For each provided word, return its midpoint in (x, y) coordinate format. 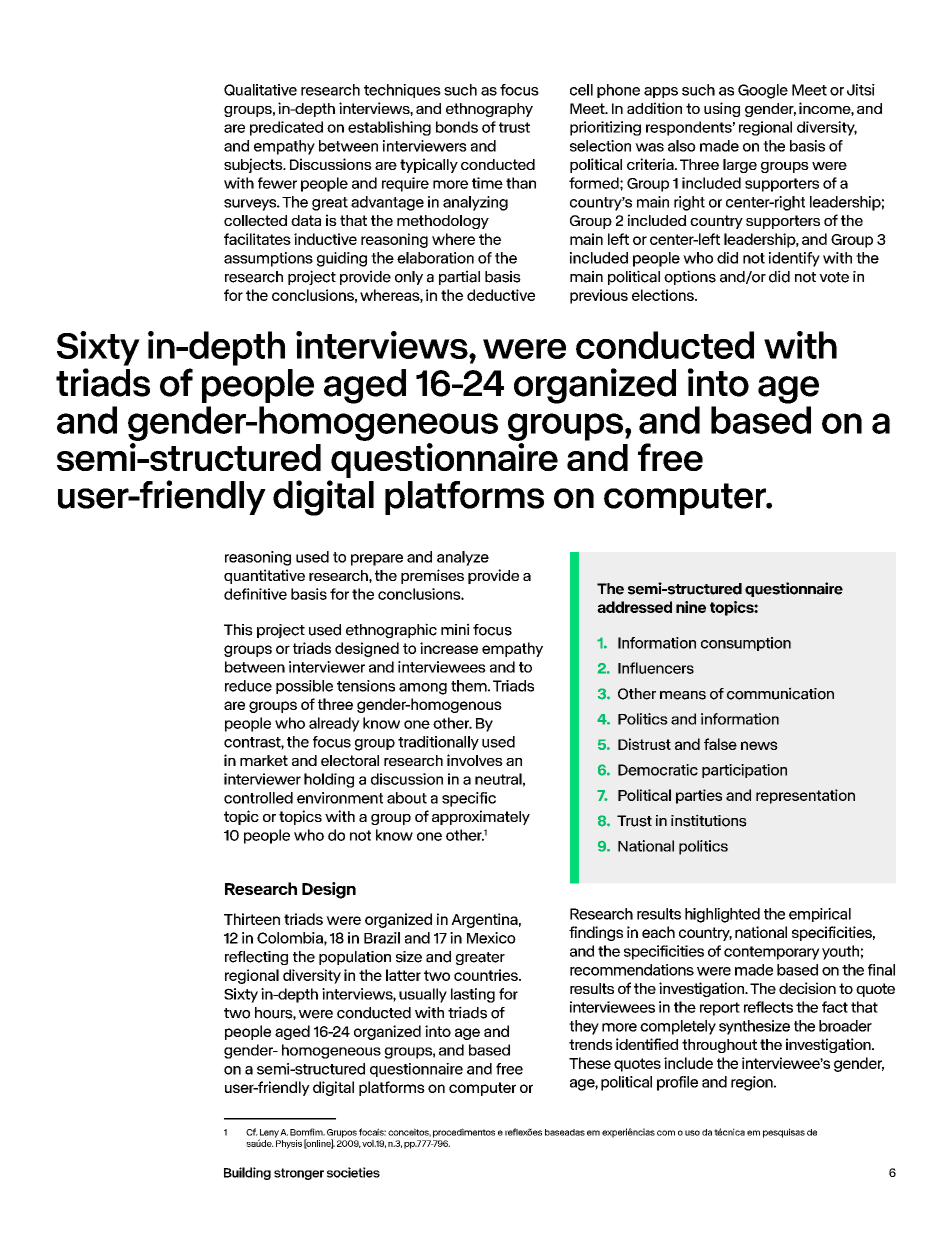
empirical (820, 915)
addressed (634, 607)
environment (340, 798)
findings (596, 933)
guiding (342, 259)
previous (599, 296)
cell (581, 90)
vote (834, 277)
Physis (288, 1143)
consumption (746, 644)
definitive (255, 594)
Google (763, 91)
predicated (286, 128)
